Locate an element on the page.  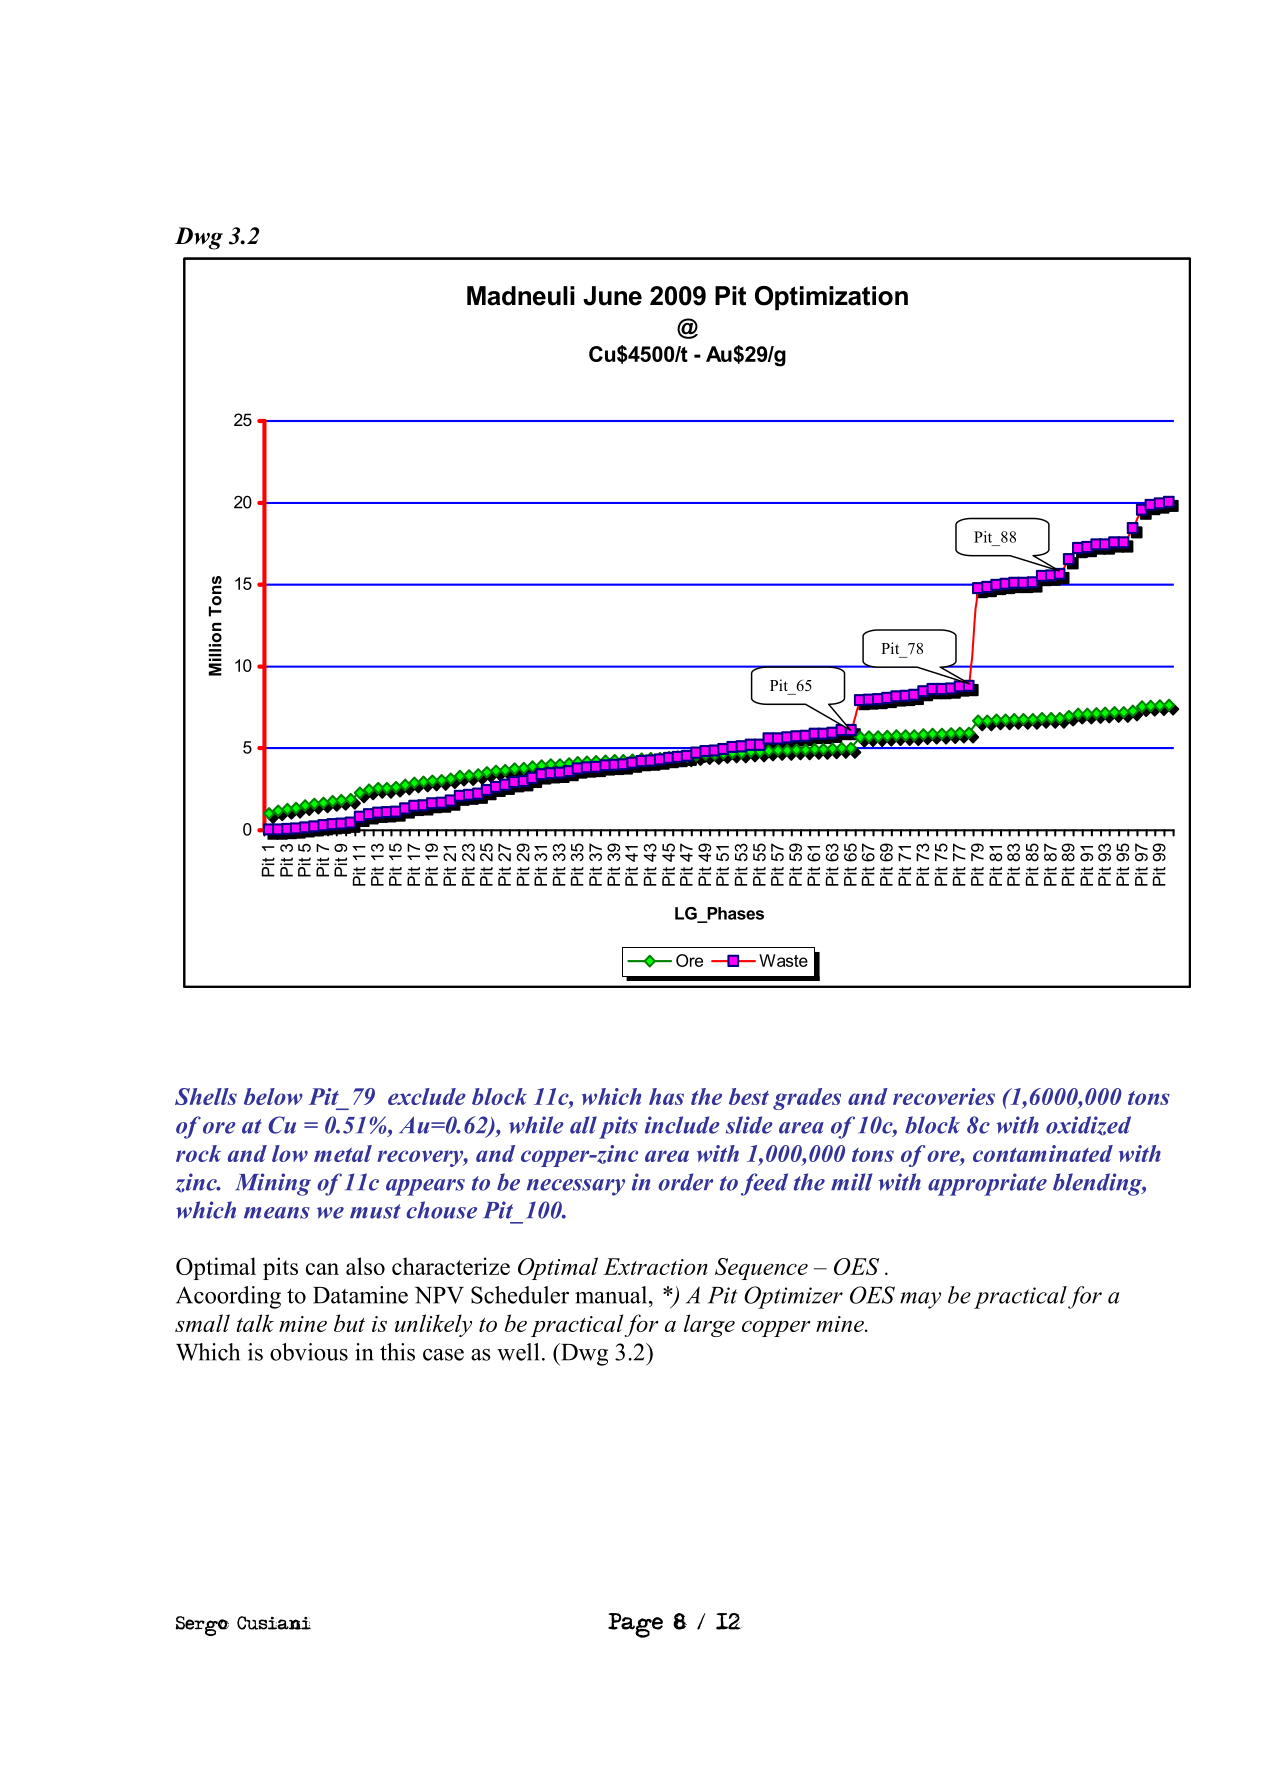
June is located at coordinates (612, 296).
